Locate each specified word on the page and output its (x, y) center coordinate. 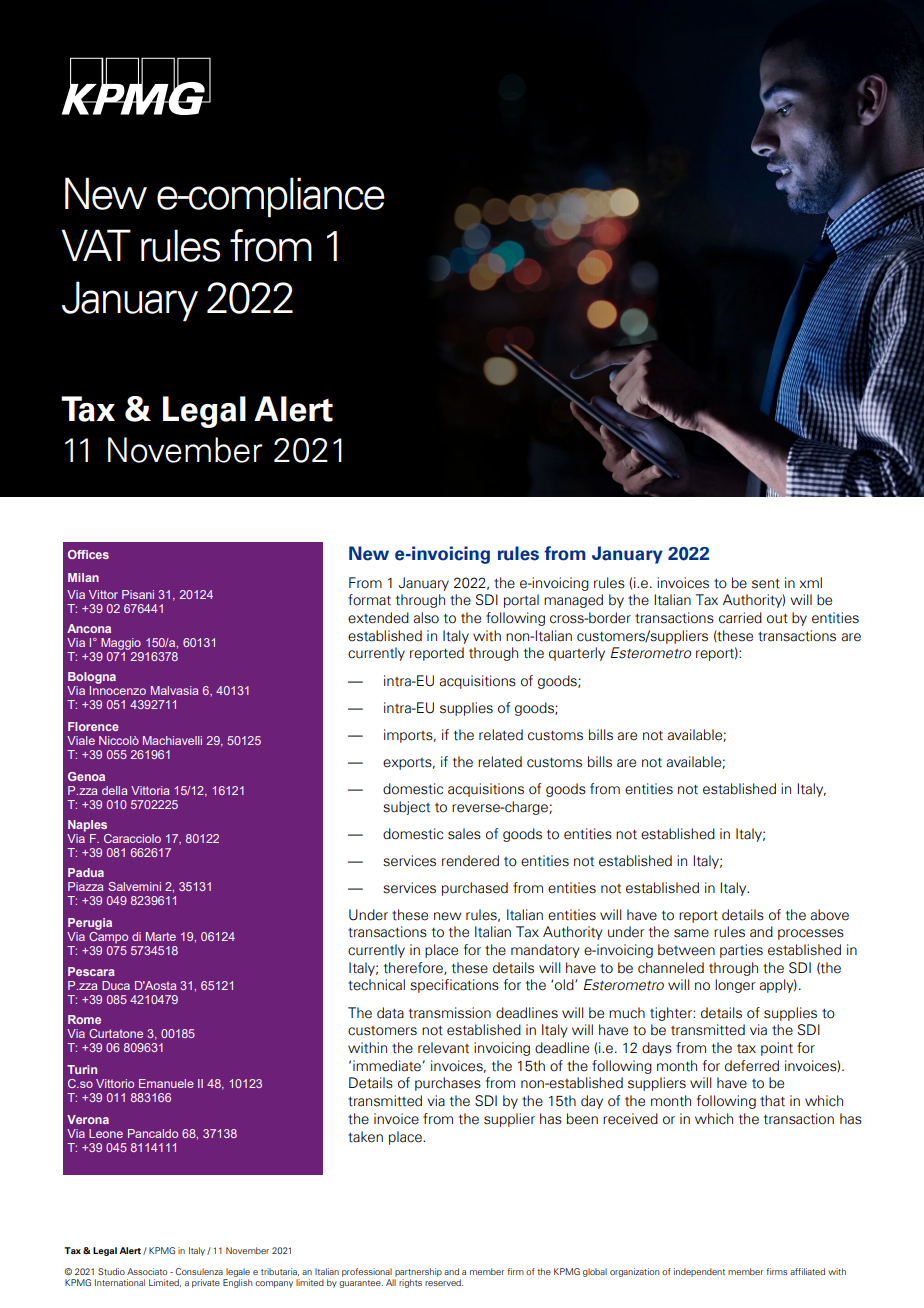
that (772, 1101)
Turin (82, 1069)
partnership (418, 1272)
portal (521, 601)
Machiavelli (172, 740)
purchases (448, 1084)
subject (406, 808)
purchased (475, 889)
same (691, 933)
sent (766, 584)
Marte (161, 936)
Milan (83, 577)
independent (699, 1272)
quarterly (577, 654)
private (206, 1283)
